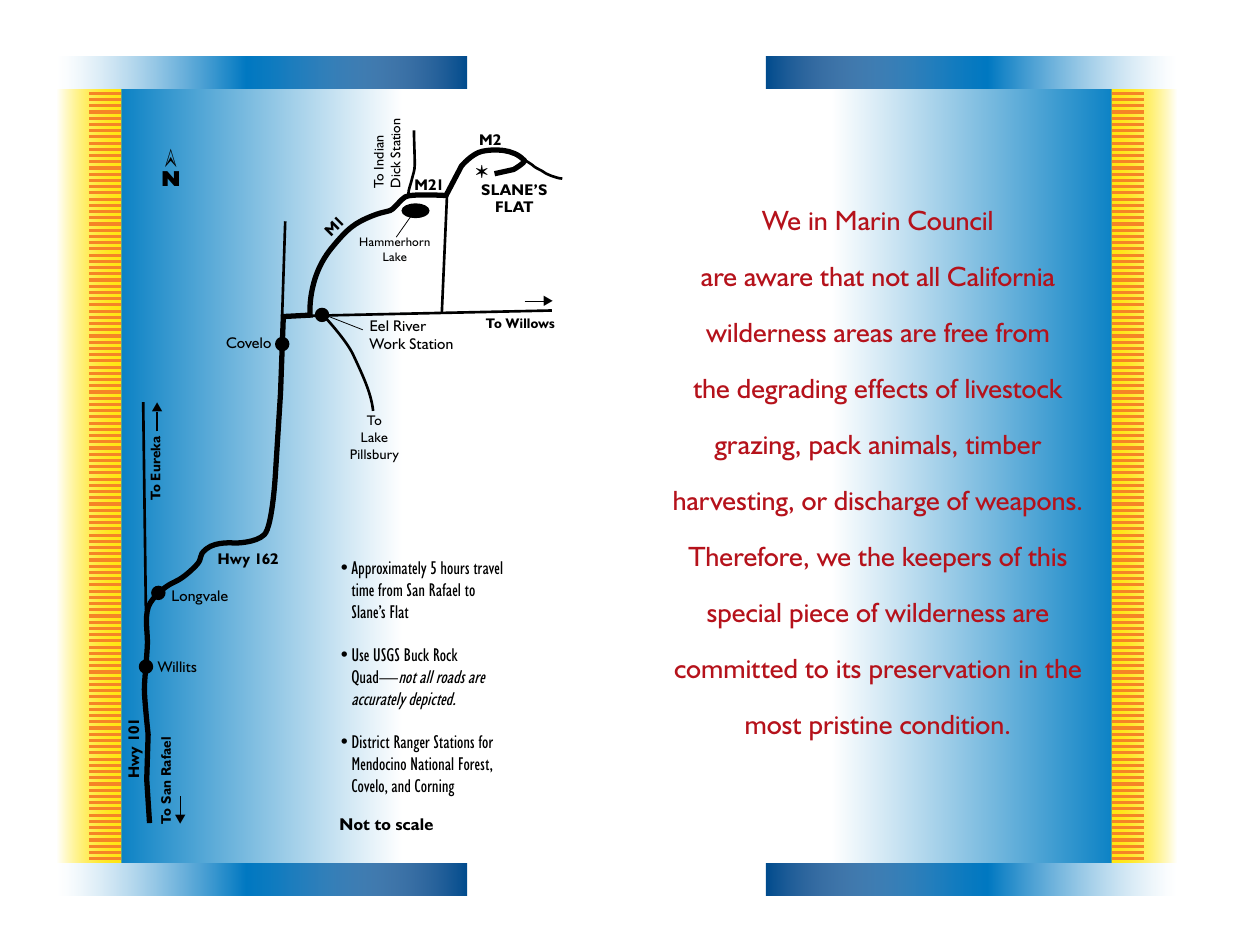  I want to click on preservation, so click(940, 672).
